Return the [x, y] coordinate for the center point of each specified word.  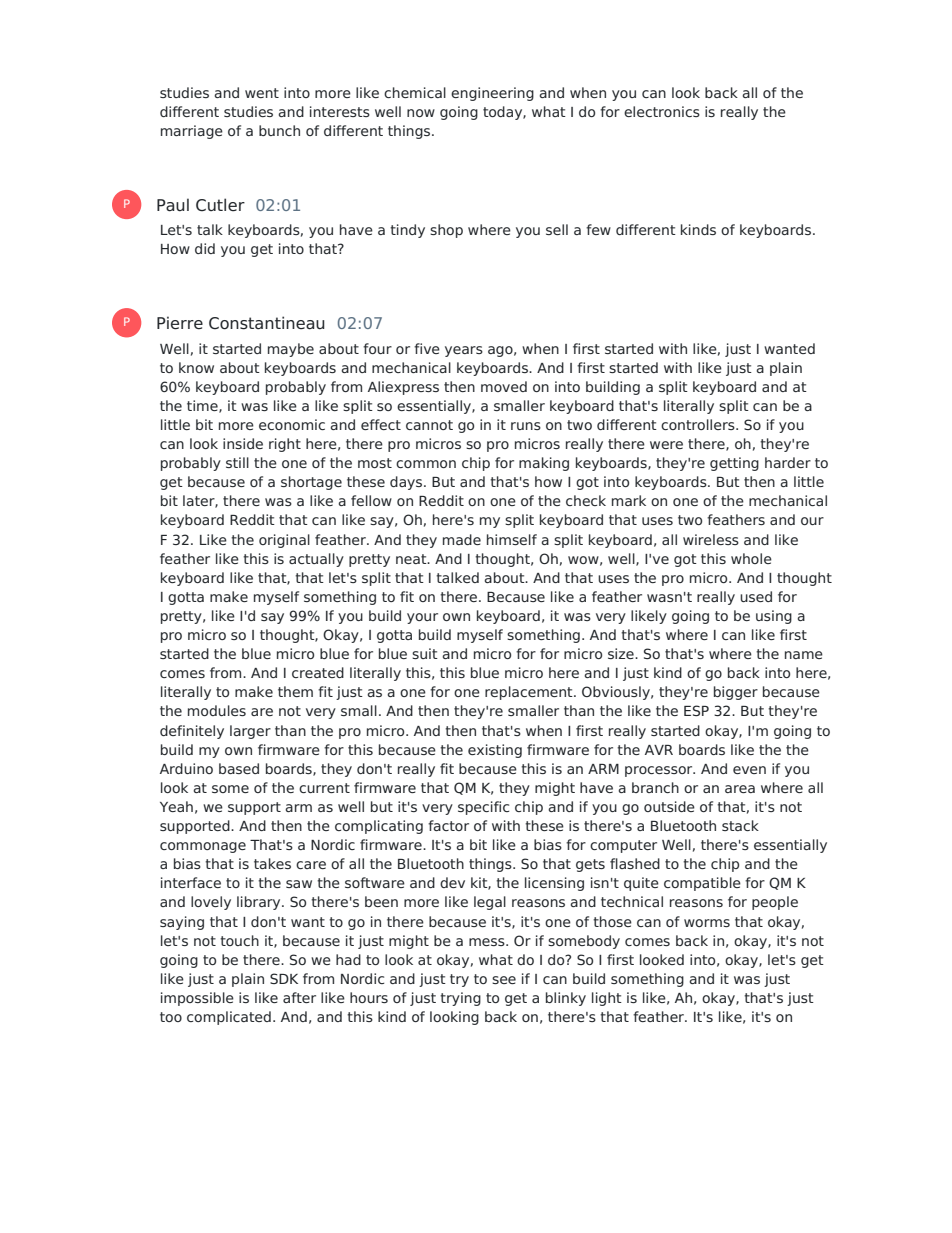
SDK [284, 978]
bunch [279, 130]
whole [751, 558]
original [284, 541]
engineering [492, 94]
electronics [662, 111]
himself [512, 539]
